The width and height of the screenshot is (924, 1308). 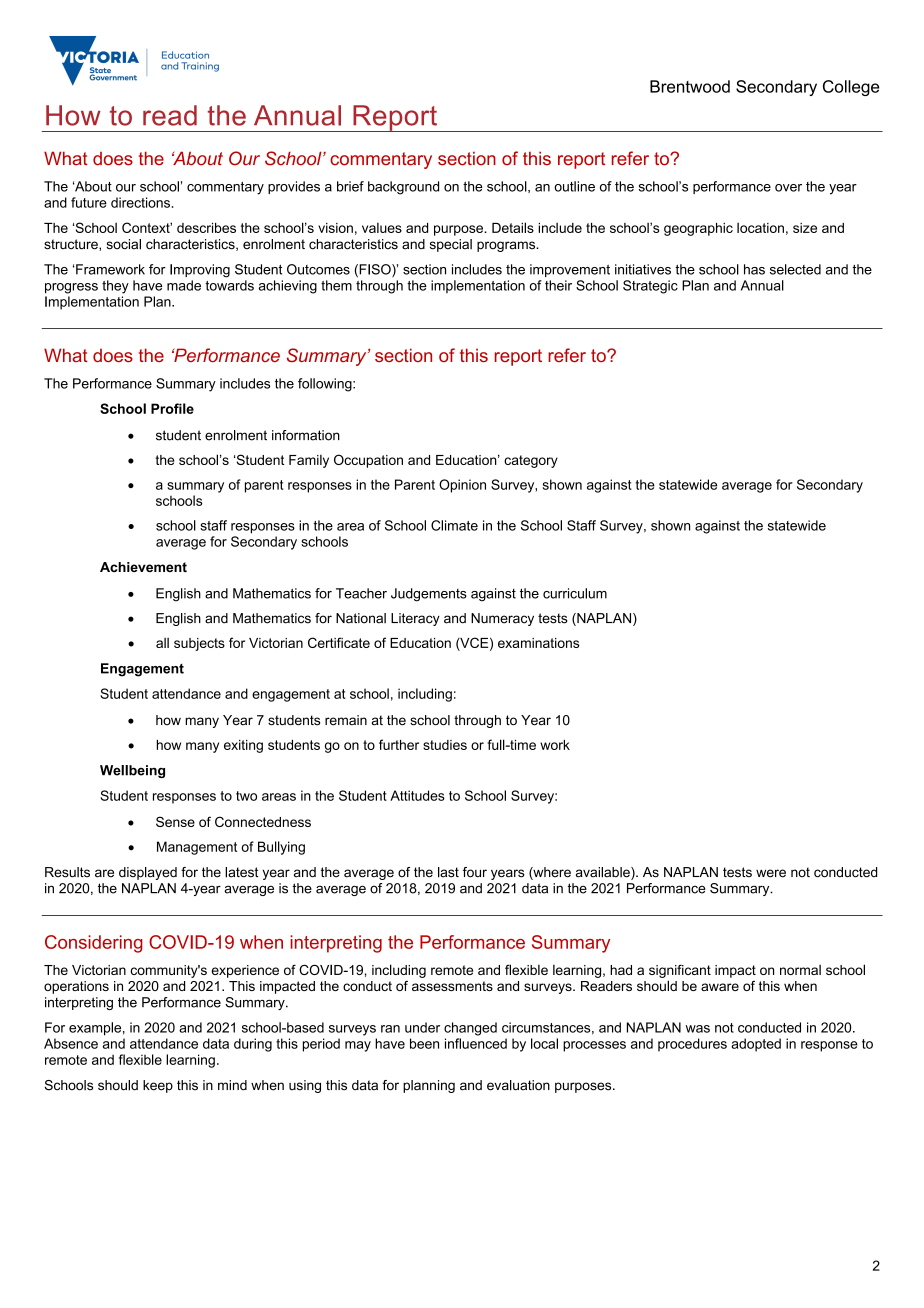 I want to click on keep, so click(x=158, y=1086).
